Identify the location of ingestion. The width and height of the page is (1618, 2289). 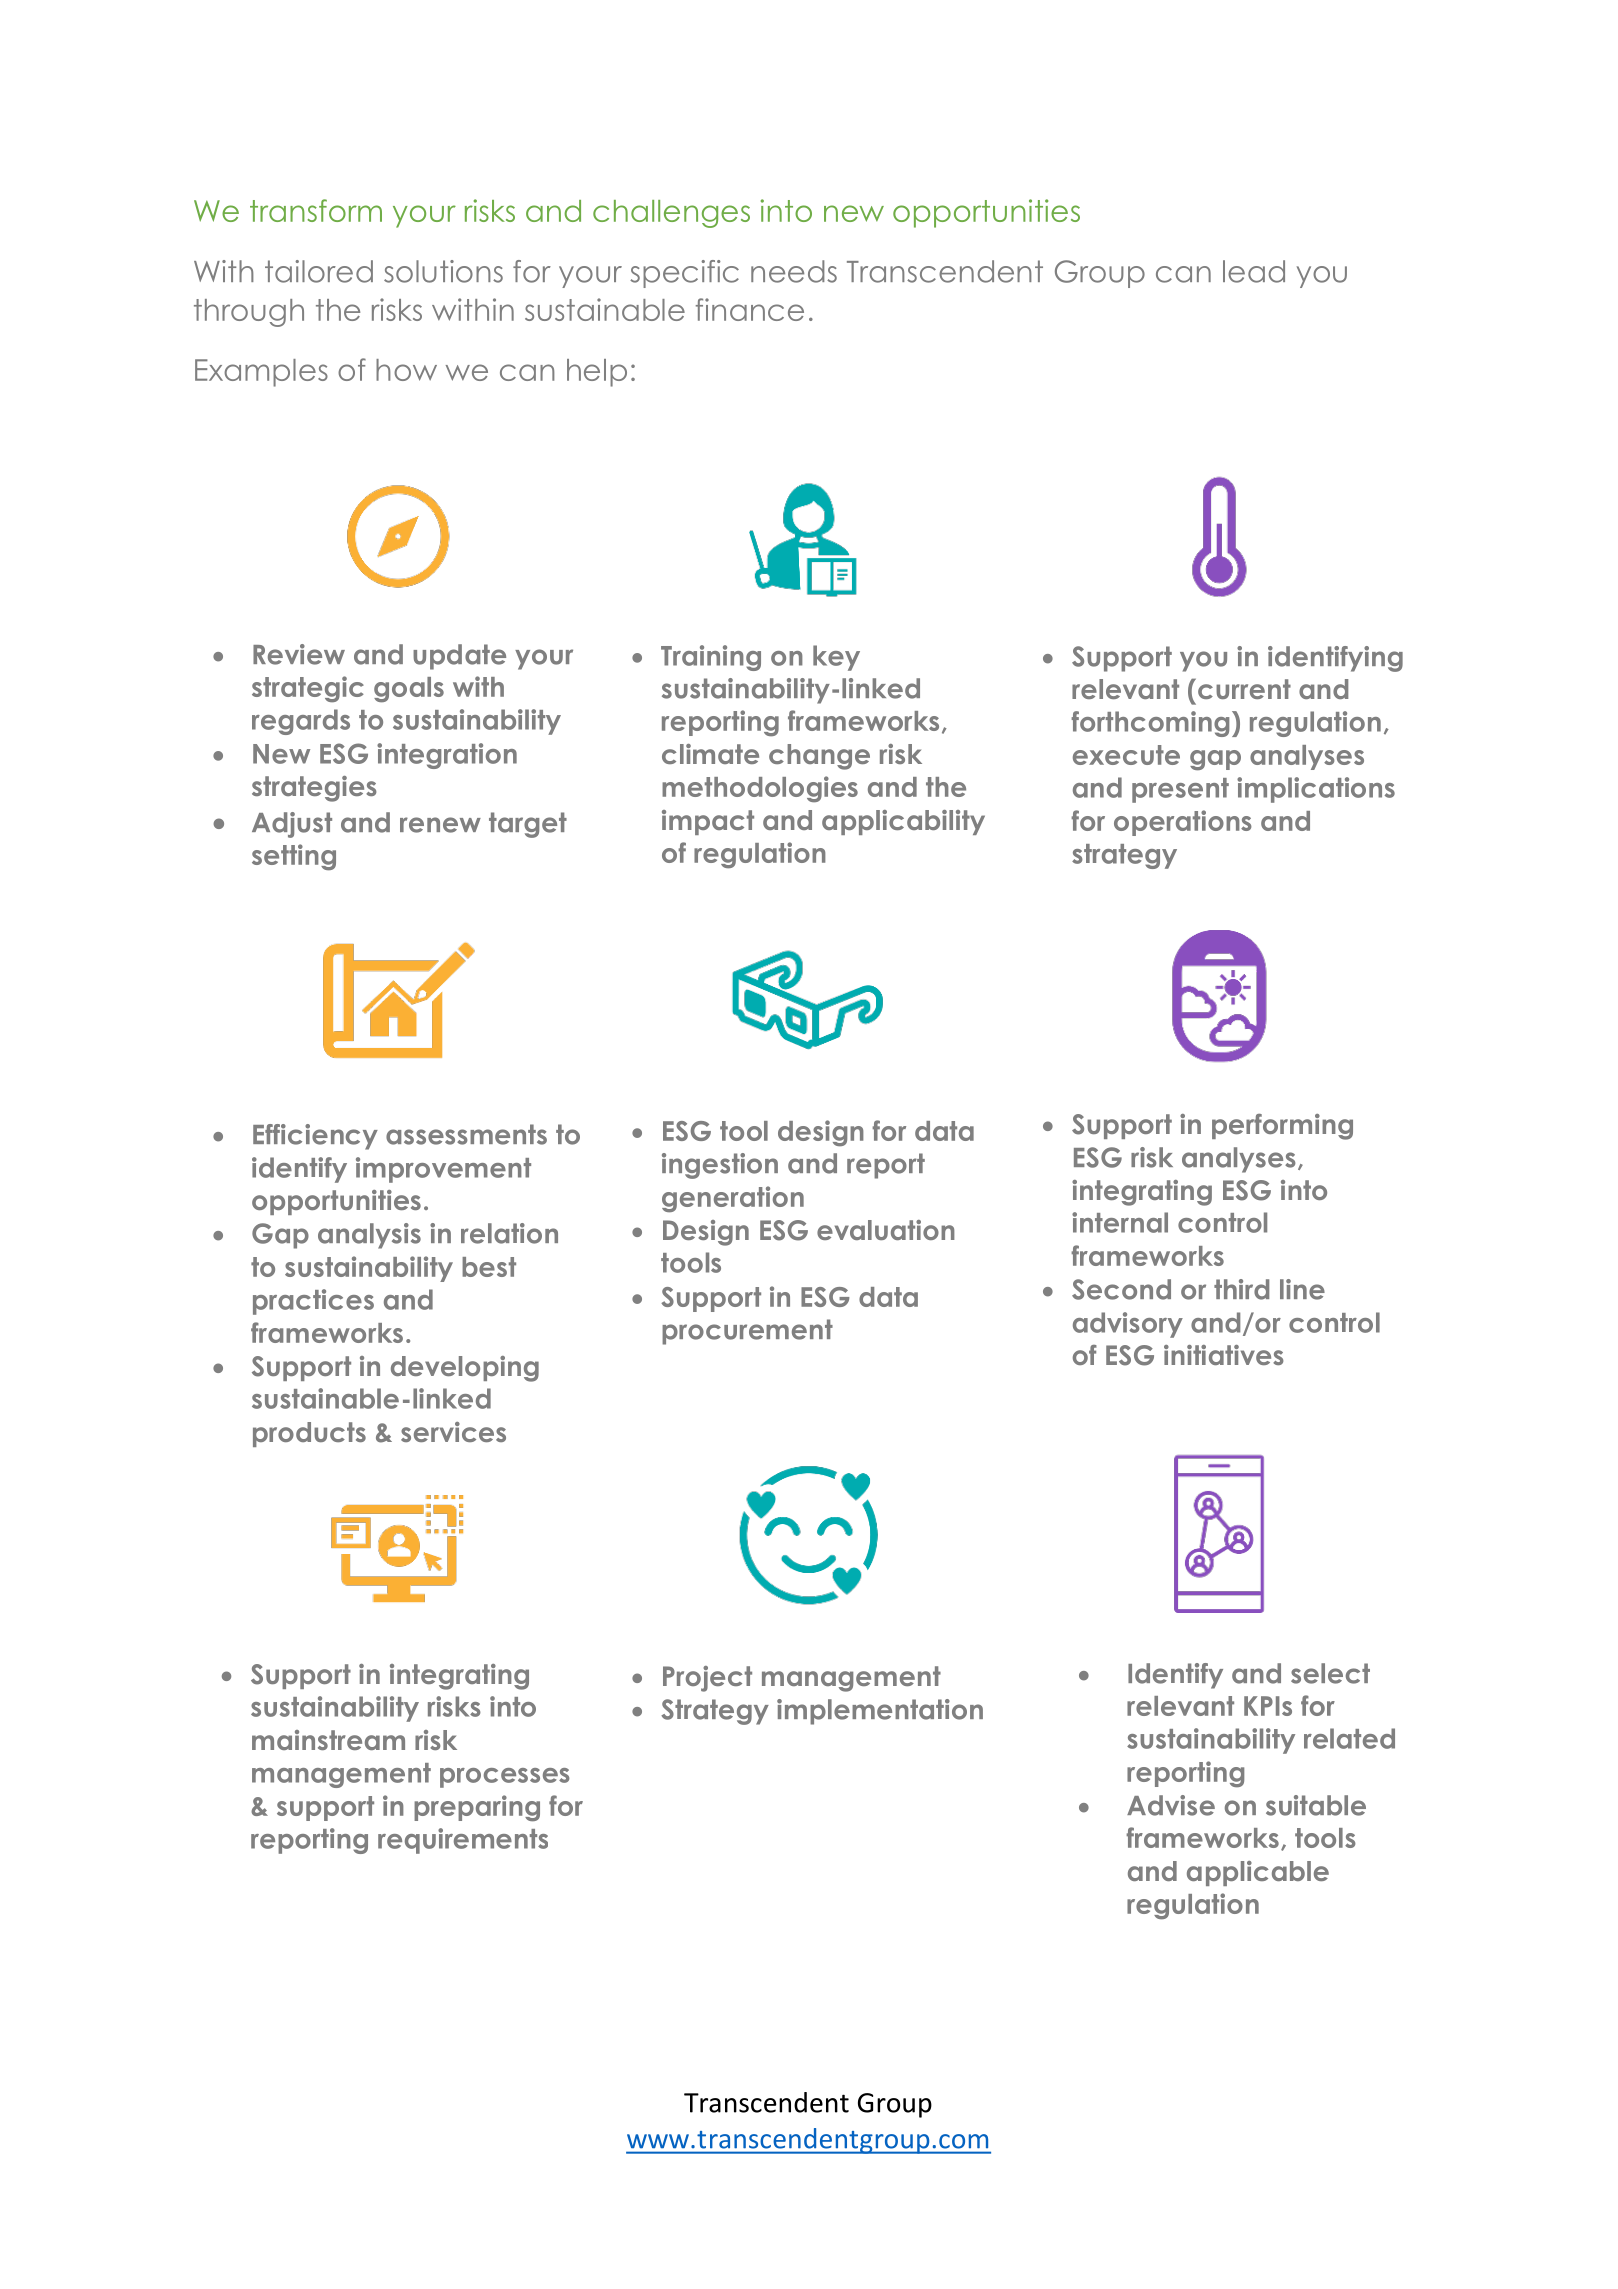
(720, 1166).
